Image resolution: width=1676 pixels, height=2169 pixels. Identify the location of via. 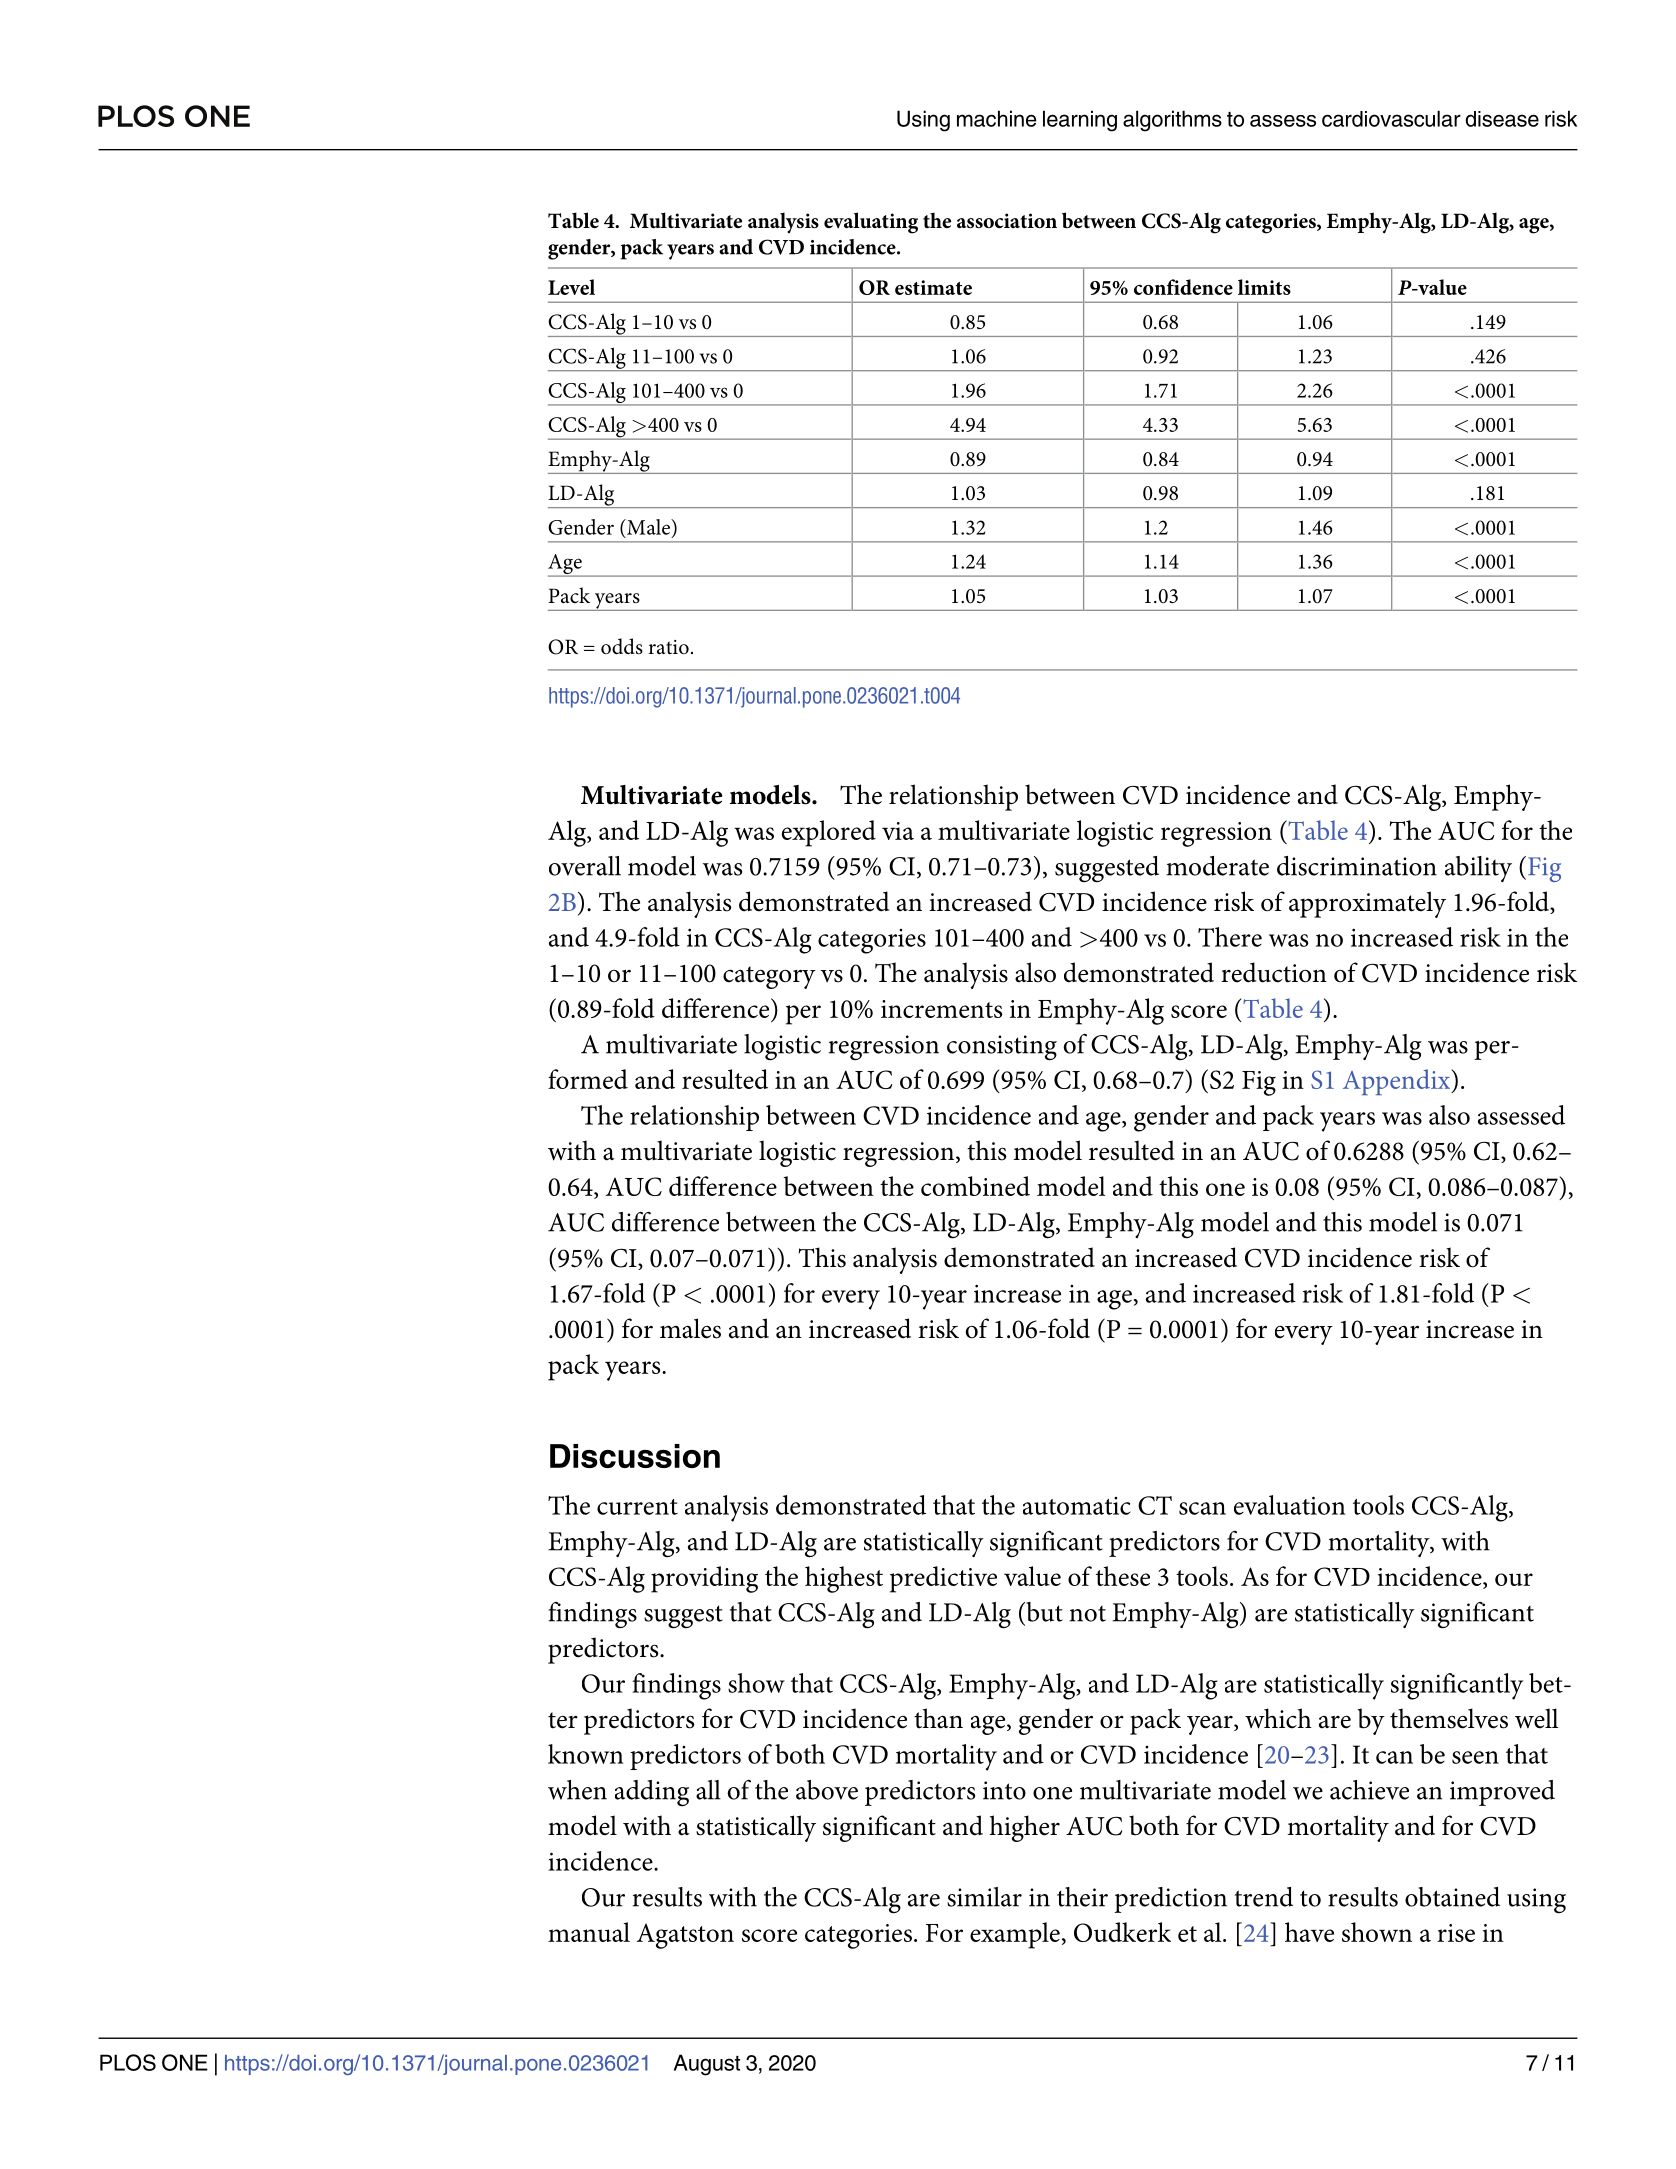
(898, 831).
